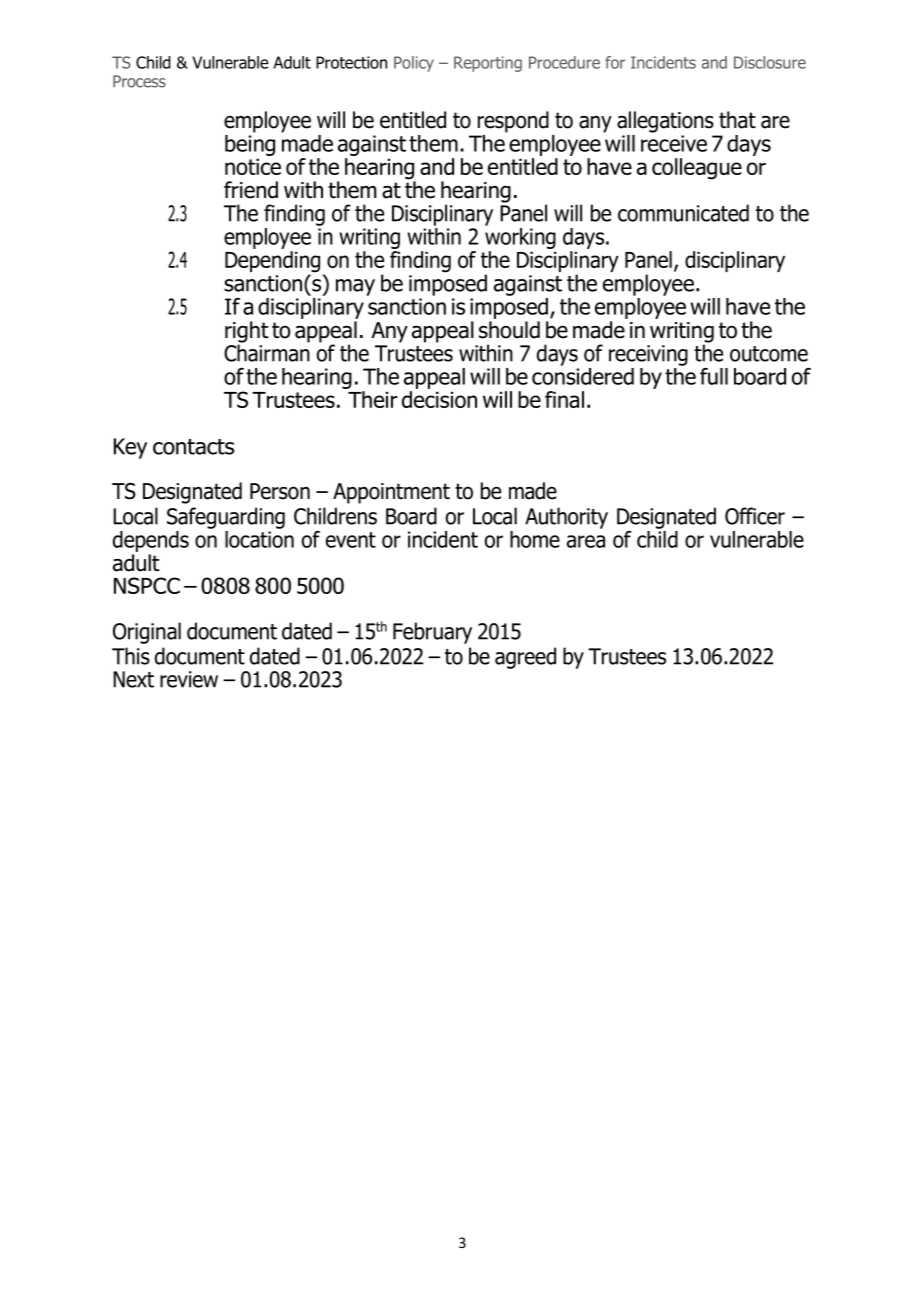 The width and height of the screenshot is (924, 1307). I want to click on review, so click(189, 679).
